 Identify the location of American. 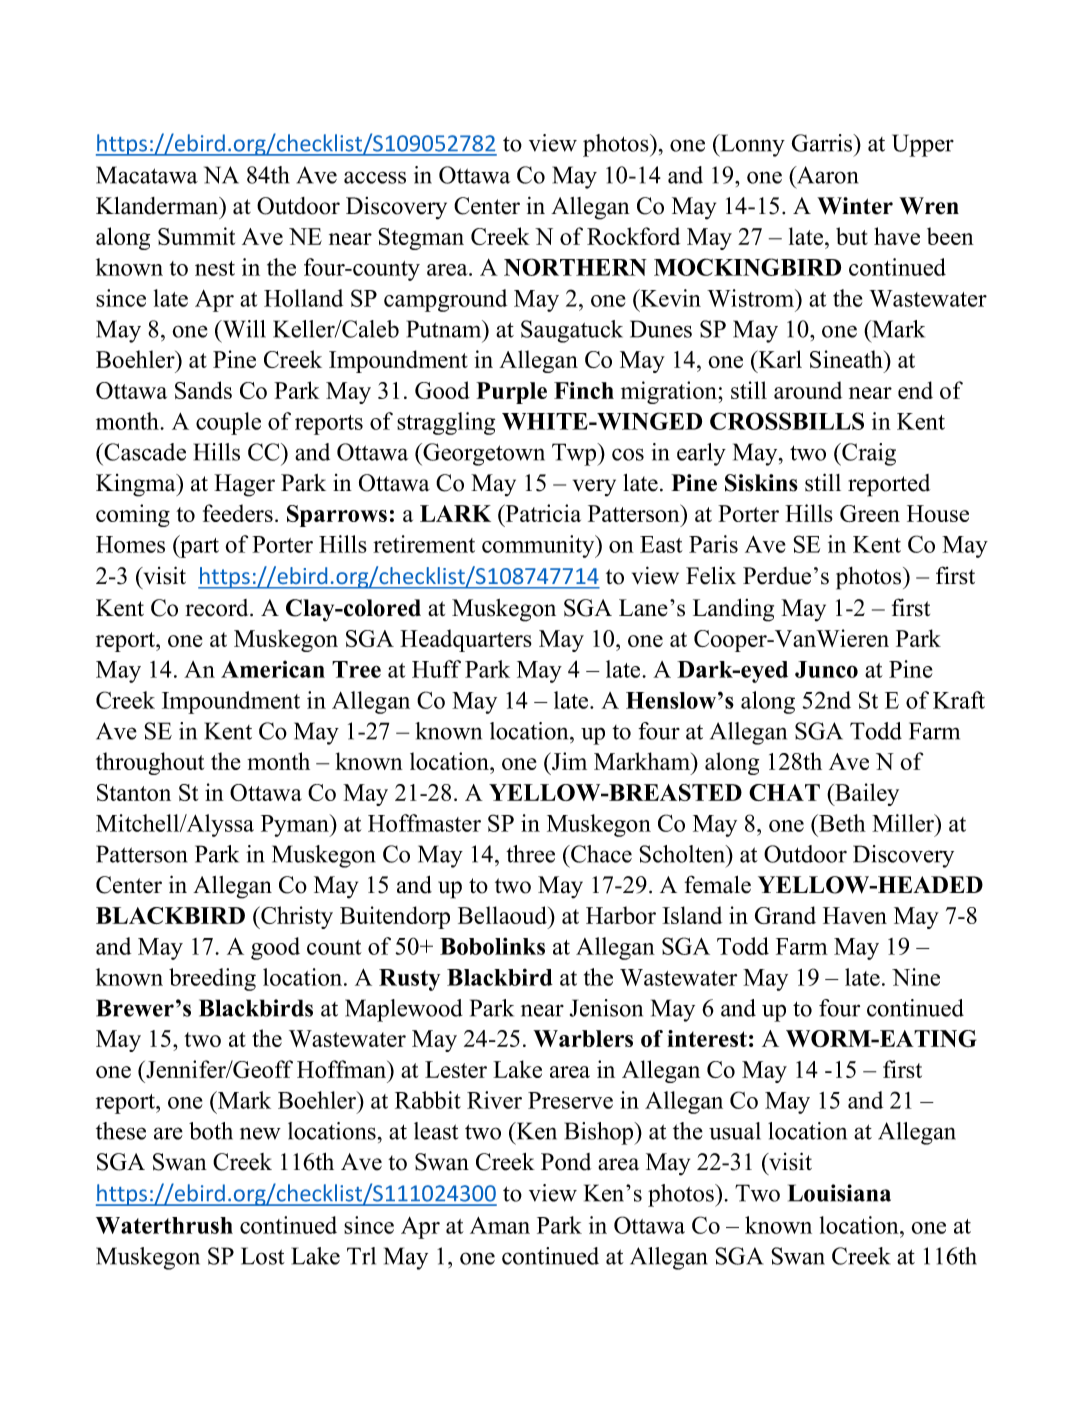
(273, 669).
